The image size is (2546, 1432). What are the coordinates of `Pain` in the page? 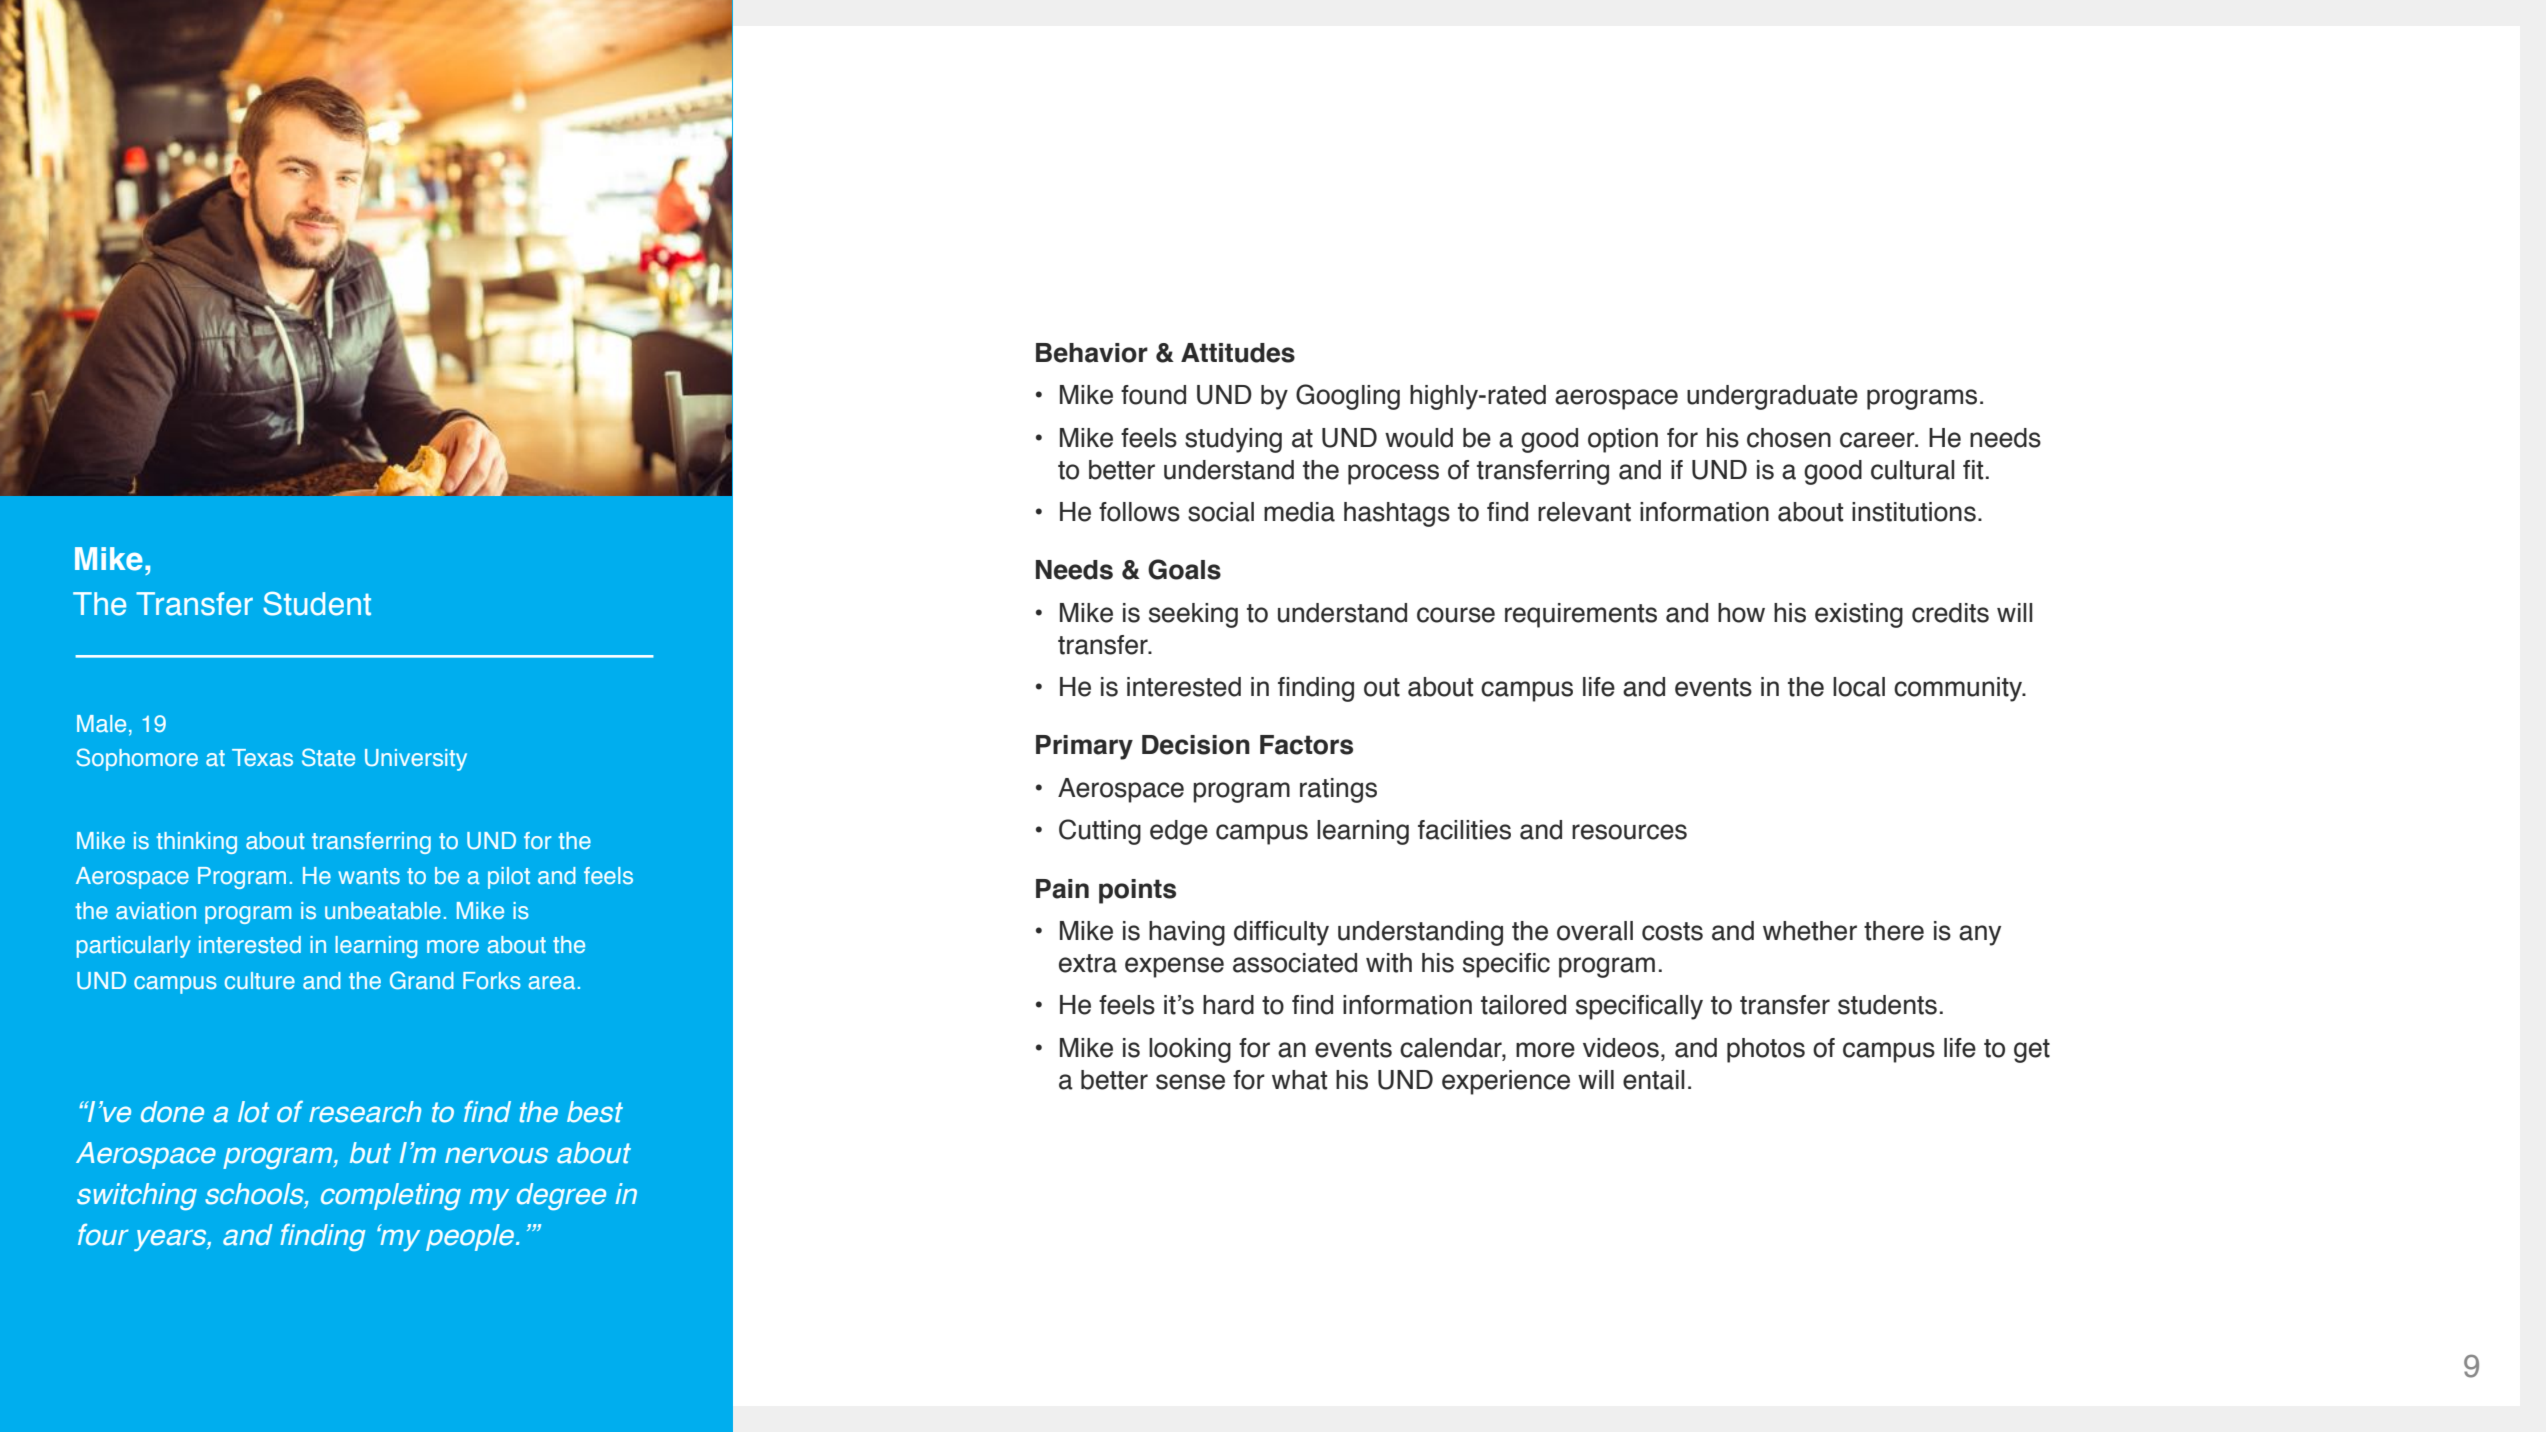 It's located at (1062, 889).
